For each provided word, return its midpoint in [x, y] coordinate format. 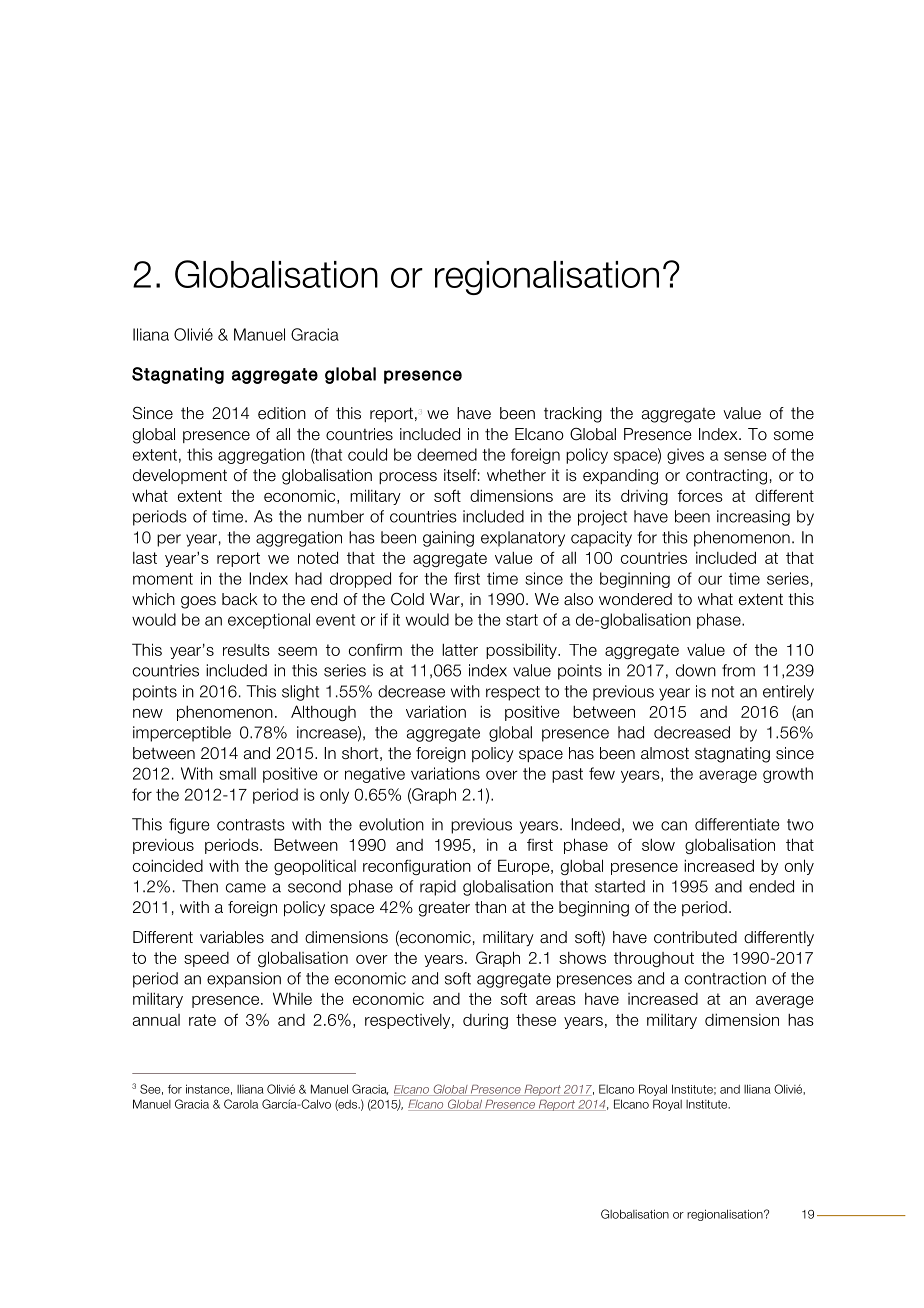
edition [282, 413]
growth [788, 775]
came [246, 888]
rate [202, 1020]
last [145, 558]
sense [745, 456]
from [738, 670]
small [237, 773]
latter [460, 649]
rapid [438, 888]
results [246, 650]
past [567, 775]
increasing [753, 518]
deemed [447, 454]
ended [771, 886]
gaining [448, 539]
